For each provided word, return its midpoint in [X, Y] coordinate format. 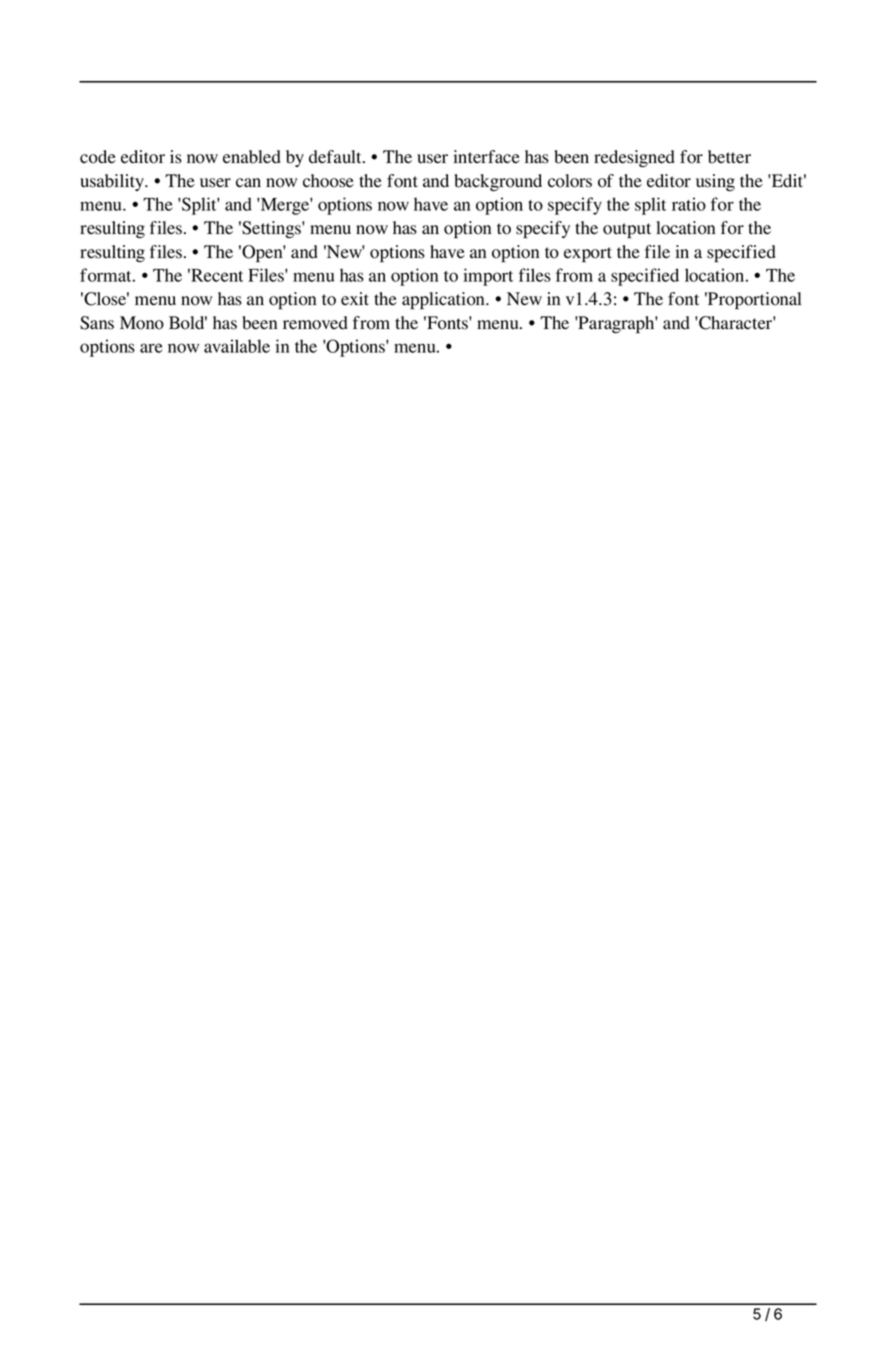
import [488, 277]
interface [486, 157]
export [588, 255]
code [98, 157]
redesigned [634, 158]
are [151, 348]
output [627, 231]
